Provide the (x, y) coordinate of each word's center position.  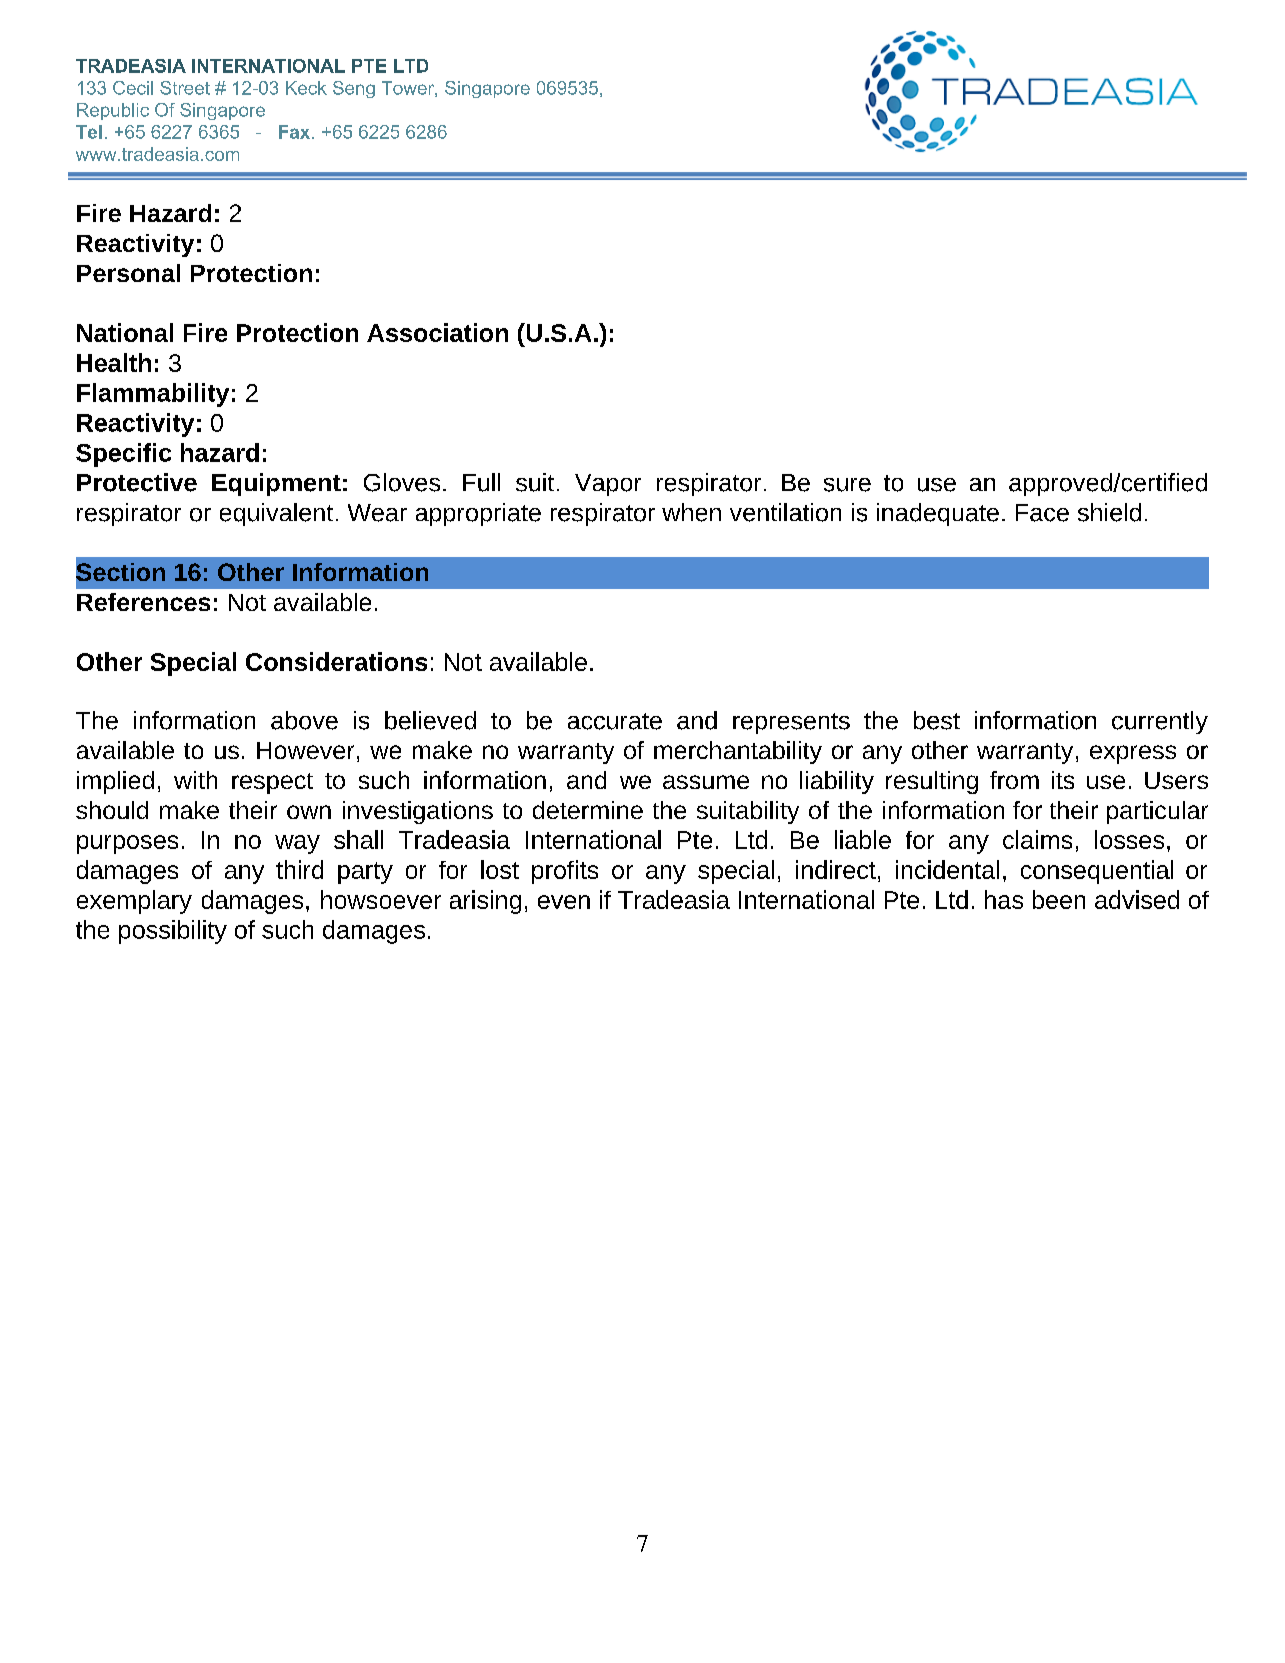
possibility (173, 932)
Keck (306, 88)
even (564, 902)
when (691, 512)
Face (1042, 513)
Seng (354, 89)
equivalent (276, 514)
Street (185, 88)
